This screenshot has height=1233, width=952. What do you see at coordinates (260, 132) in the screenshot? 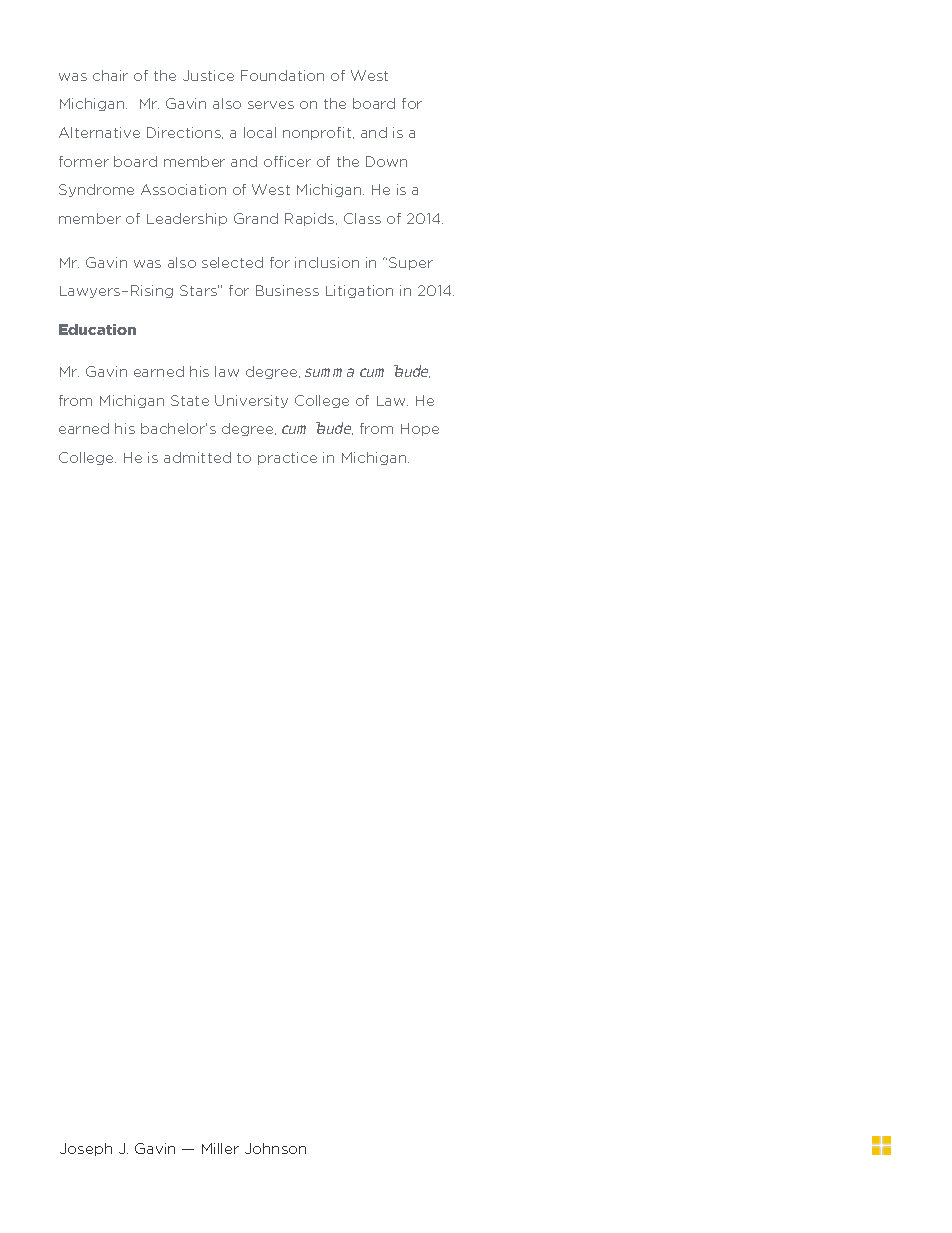
I see `local` at bounding box center [260, 132].
